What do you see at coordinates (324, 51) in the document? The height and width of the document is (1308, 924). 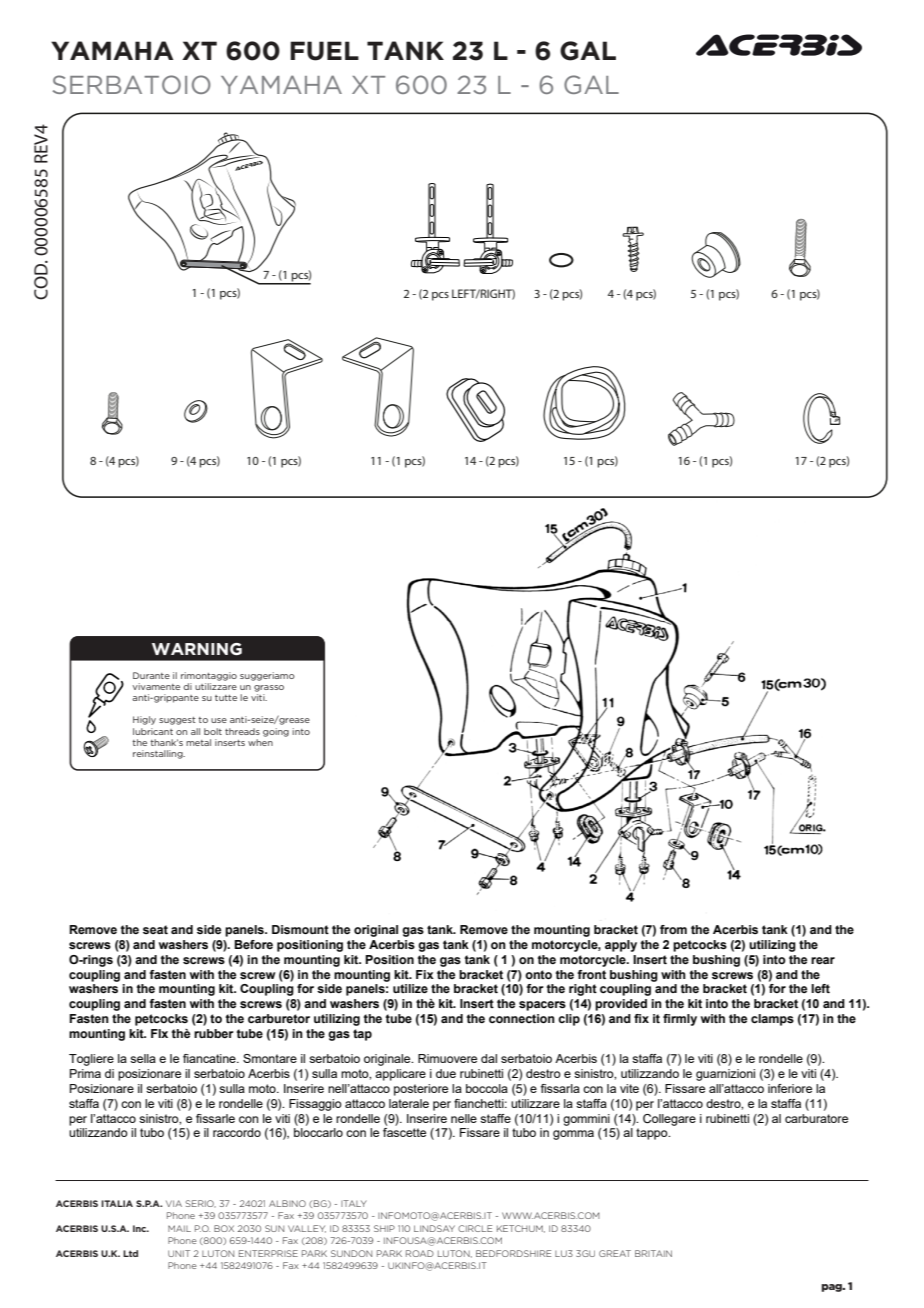 I see `FUEL` at bounding box center [324, 51].
